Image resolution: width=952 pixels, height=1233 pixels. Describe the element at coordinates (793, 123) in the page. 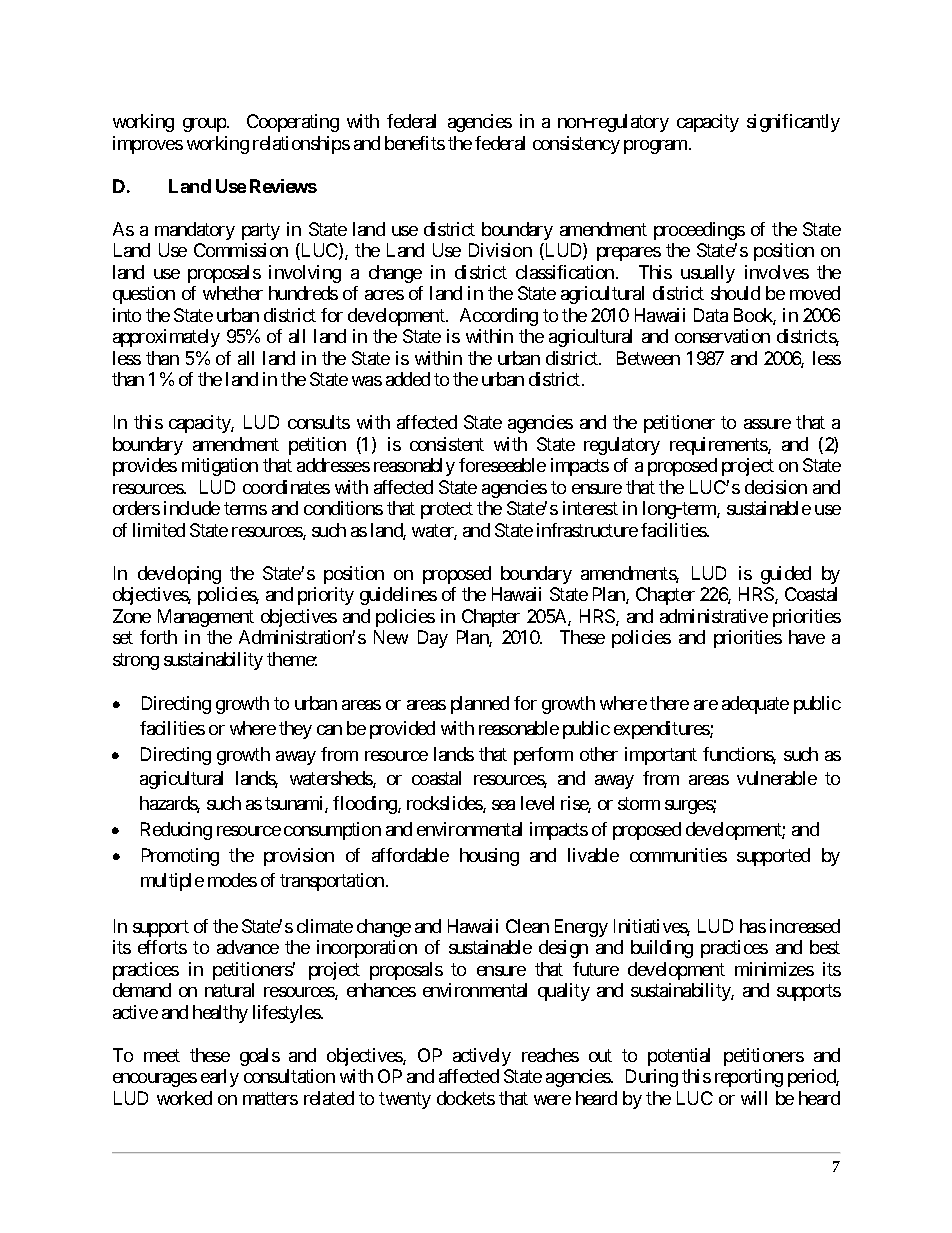

I see `significantly` at that location.
